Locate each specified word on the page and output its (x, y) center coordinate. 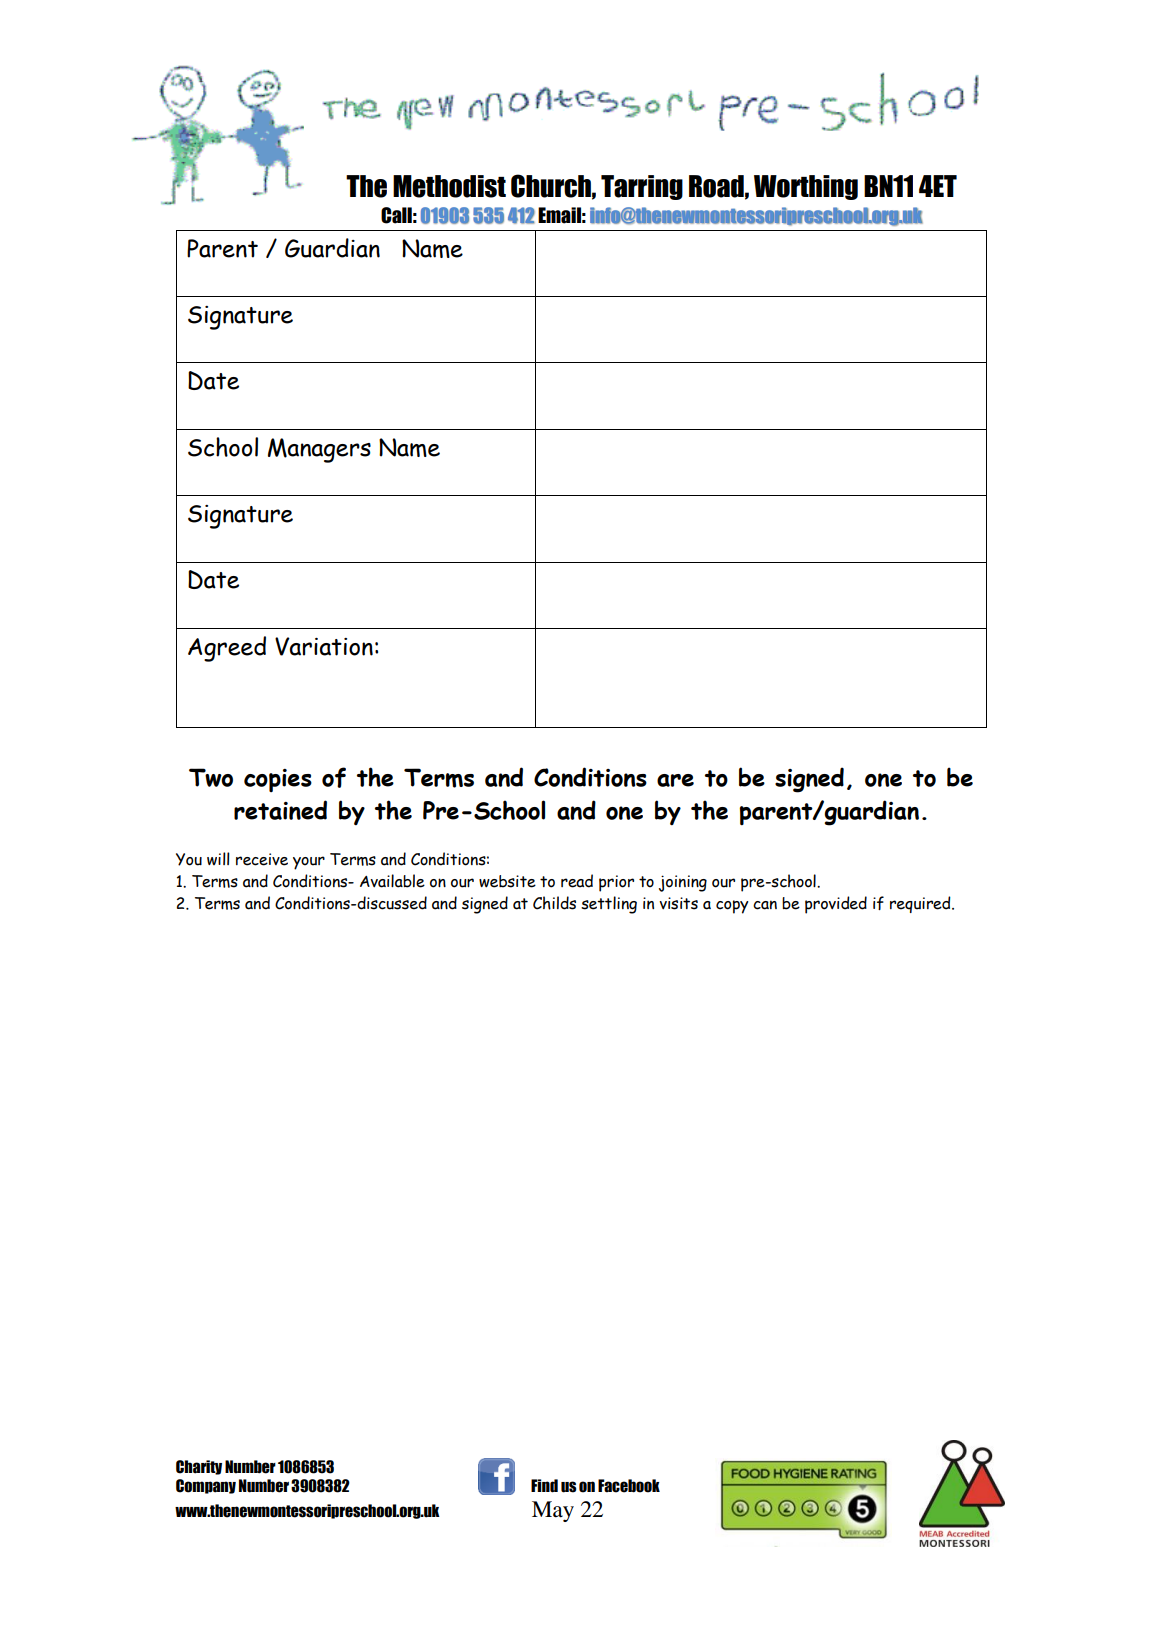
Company (206, 1486)
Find (544, 1486)
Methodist (449, 186)
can (765, 905)
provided (836, 905)
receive (262, 859)
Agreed (227, 649)
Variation (324, 646)
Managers (319, 450)
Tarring (642, 187)
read (577, 881)
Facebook (629, 1486)
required (921, 904)
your (309, 863)
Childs (554, 903)
